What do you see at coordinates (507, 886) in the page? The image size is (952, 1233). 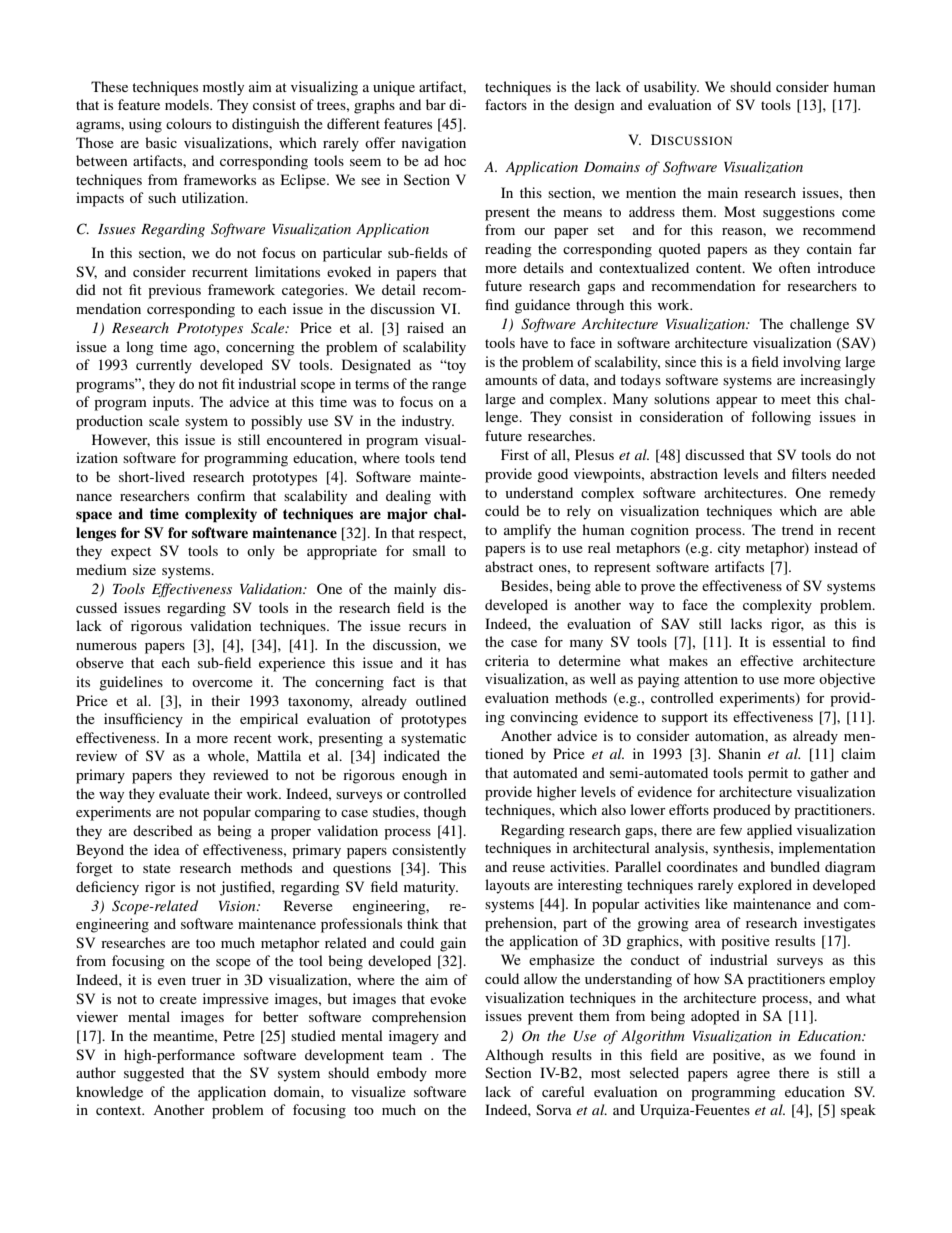 I see `layouts` at bounding box center [507, 886].
